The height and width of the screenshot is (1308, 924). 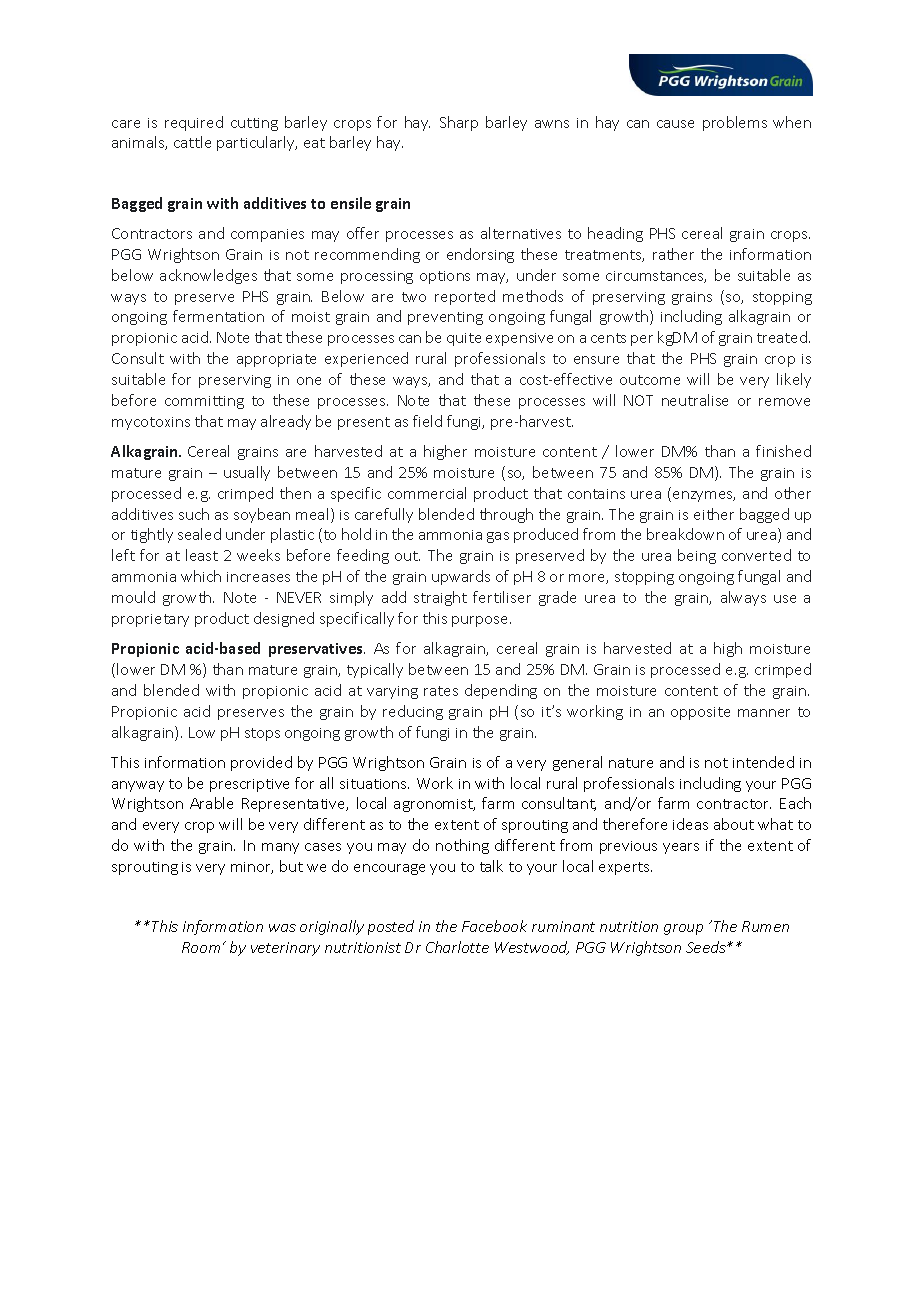 I want to click on Sharp, so click(x=459, y=123).
